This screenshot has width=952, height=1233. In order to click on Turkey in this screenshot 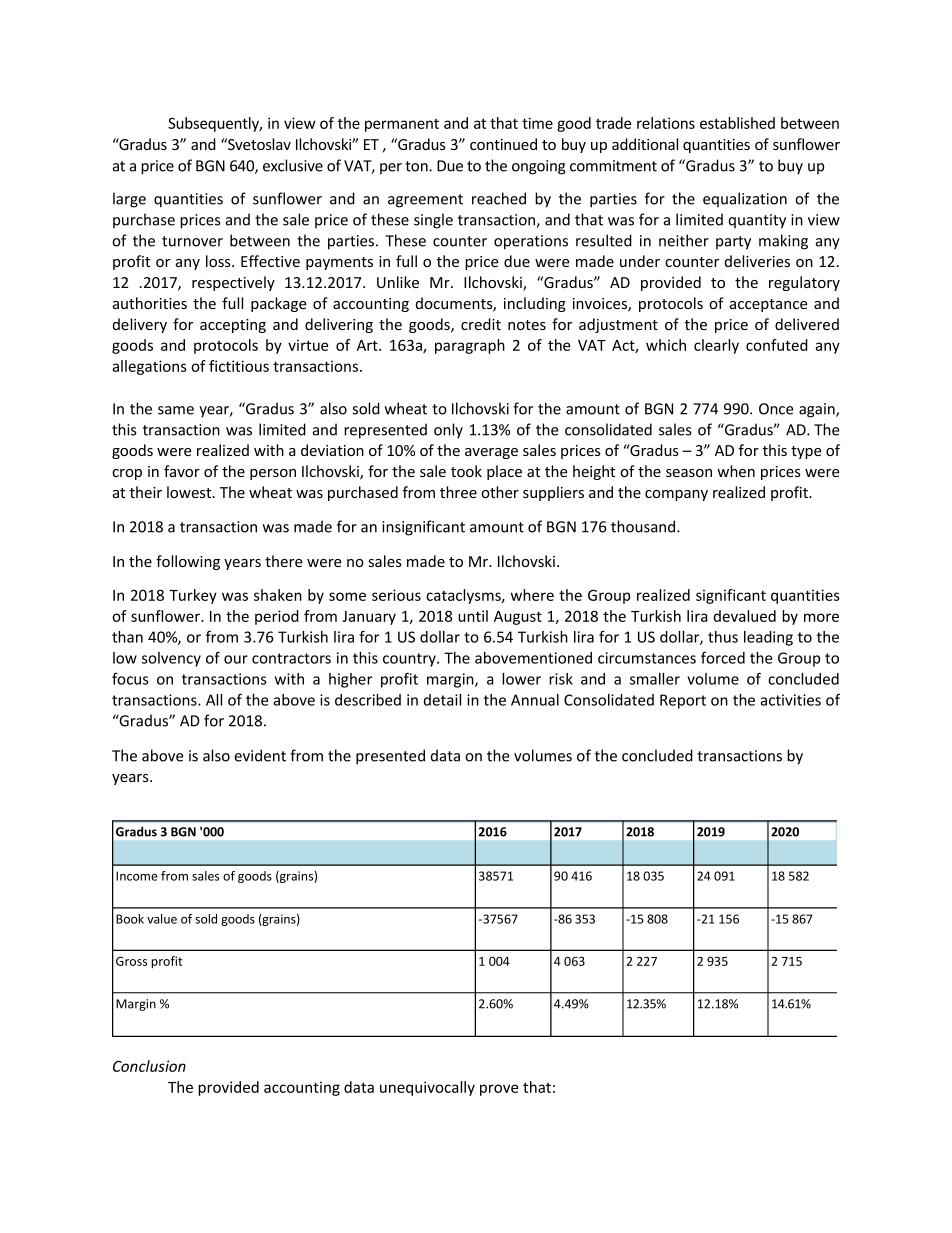, I will do `click(193, 596)`.
